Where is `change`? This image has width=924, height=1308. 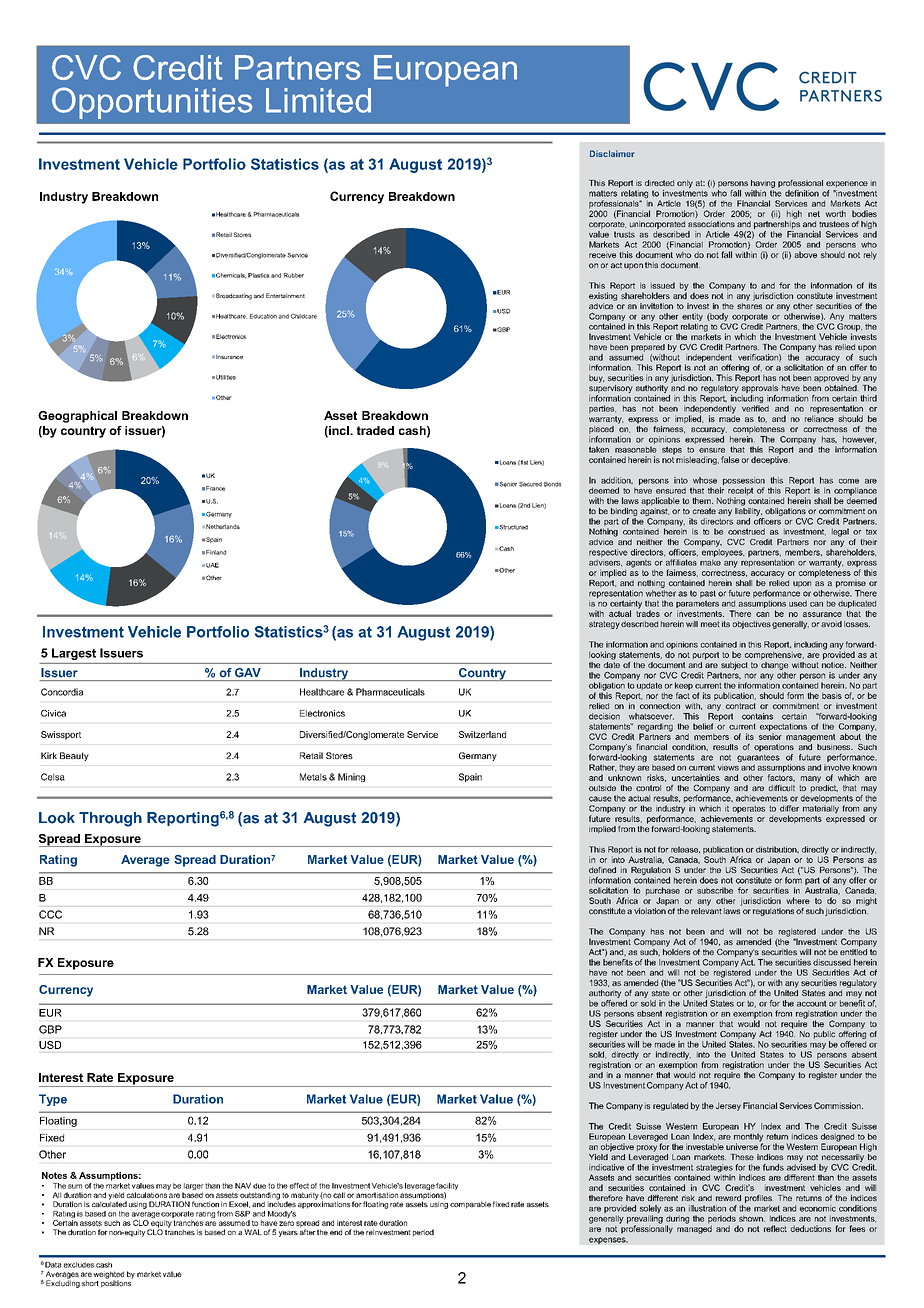 change is located at coordinates (774, 666).
